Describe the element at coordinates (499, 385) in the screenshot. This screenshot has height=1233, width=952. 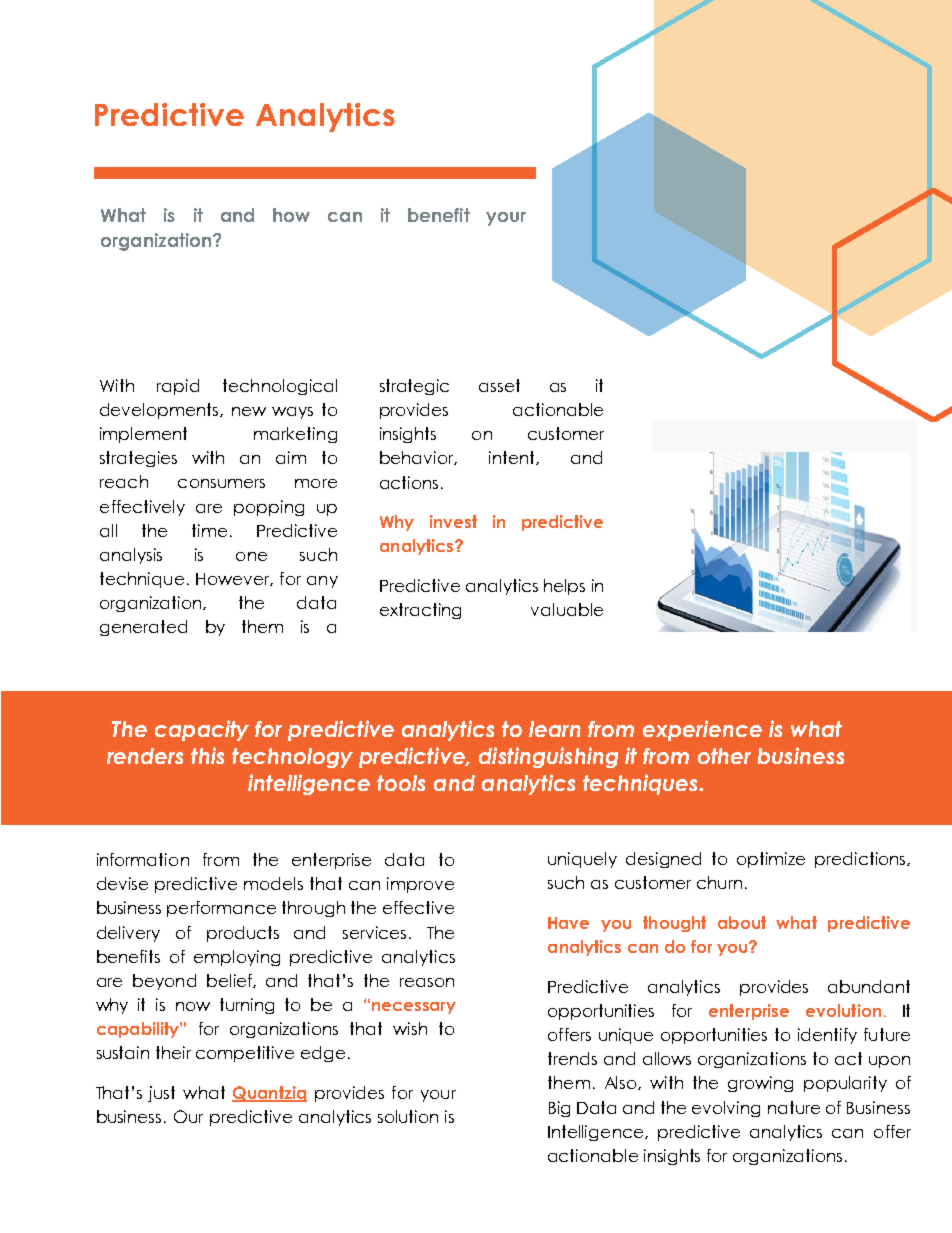
I see `asset` at that location.
